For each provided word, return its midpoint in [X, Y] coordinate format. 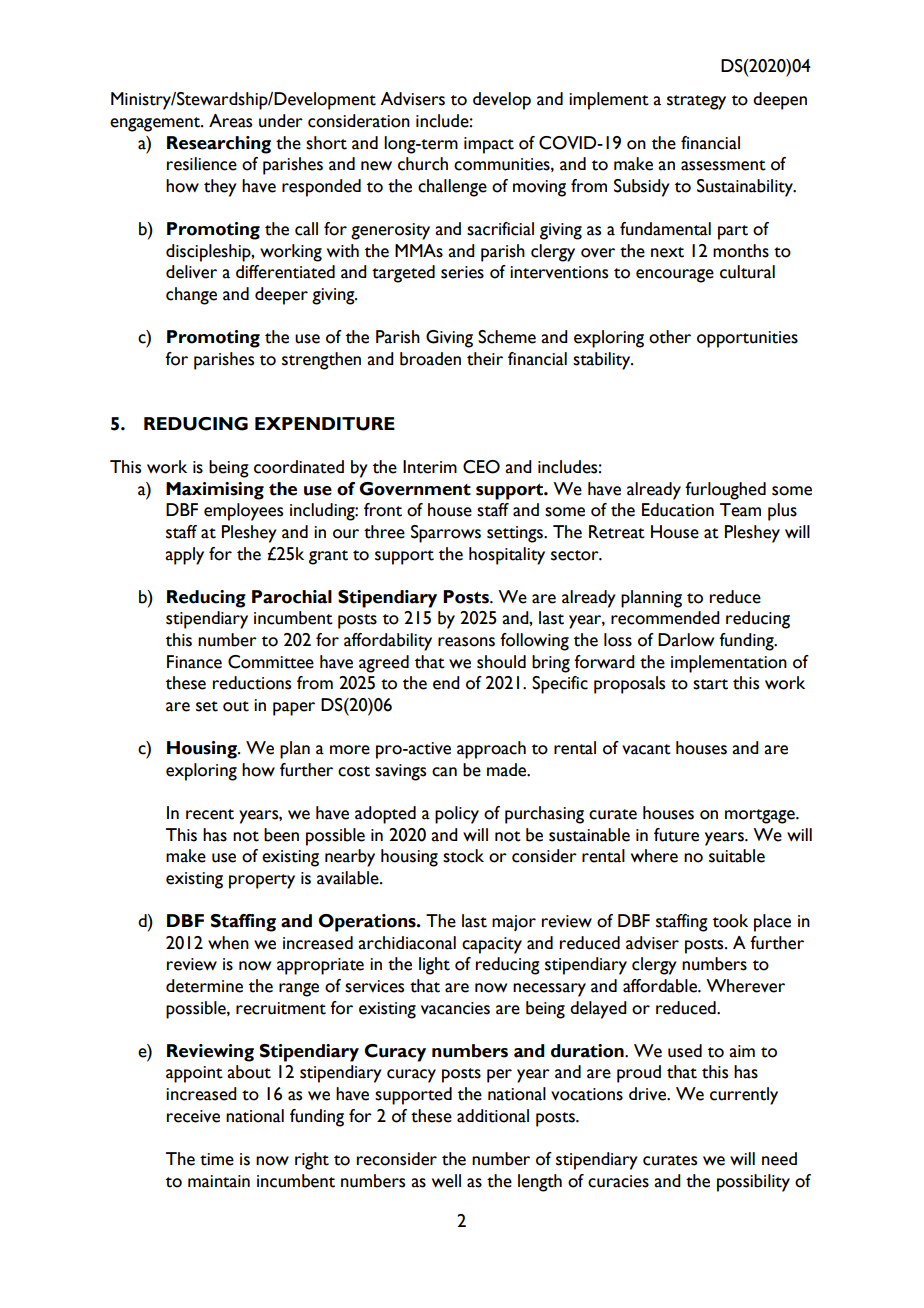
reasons [466, 642]
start [710, 684]
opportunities [747, 339]
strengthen [321, 361]
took [730, 921]
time [217, 1159]
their [485, 359]
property [262, 881]
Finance [194, 662]
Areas [230, 121]
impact [489, 145]
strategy [696, 102]
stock [463, 856]
